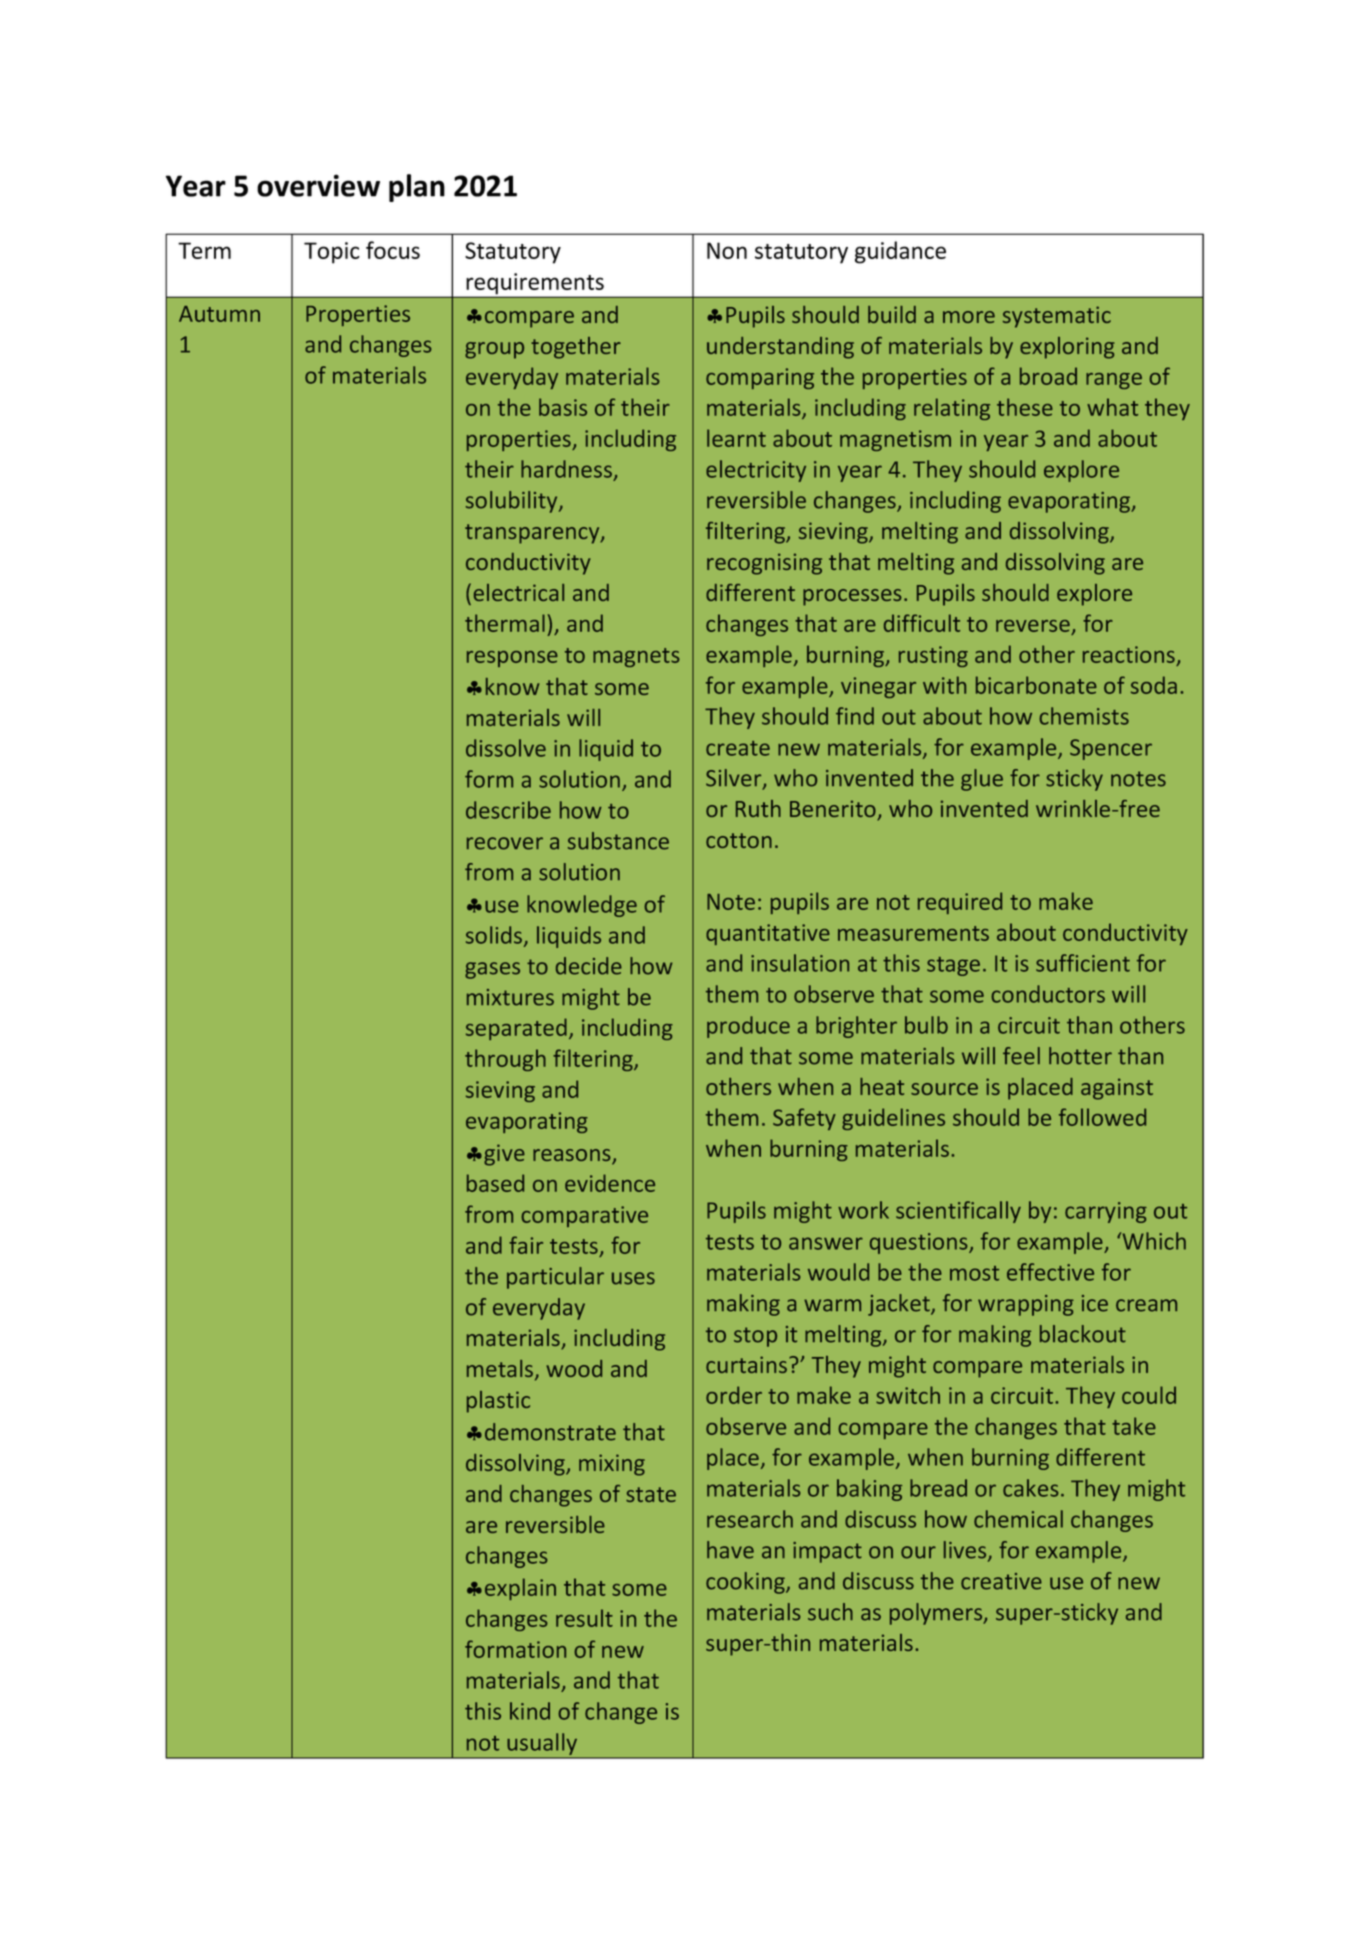 The height and width of the document is (1936, 1369). What do you see at coordinates (755, 1337) in the document?
I see `stop` at bounding box center [755, 1337].
